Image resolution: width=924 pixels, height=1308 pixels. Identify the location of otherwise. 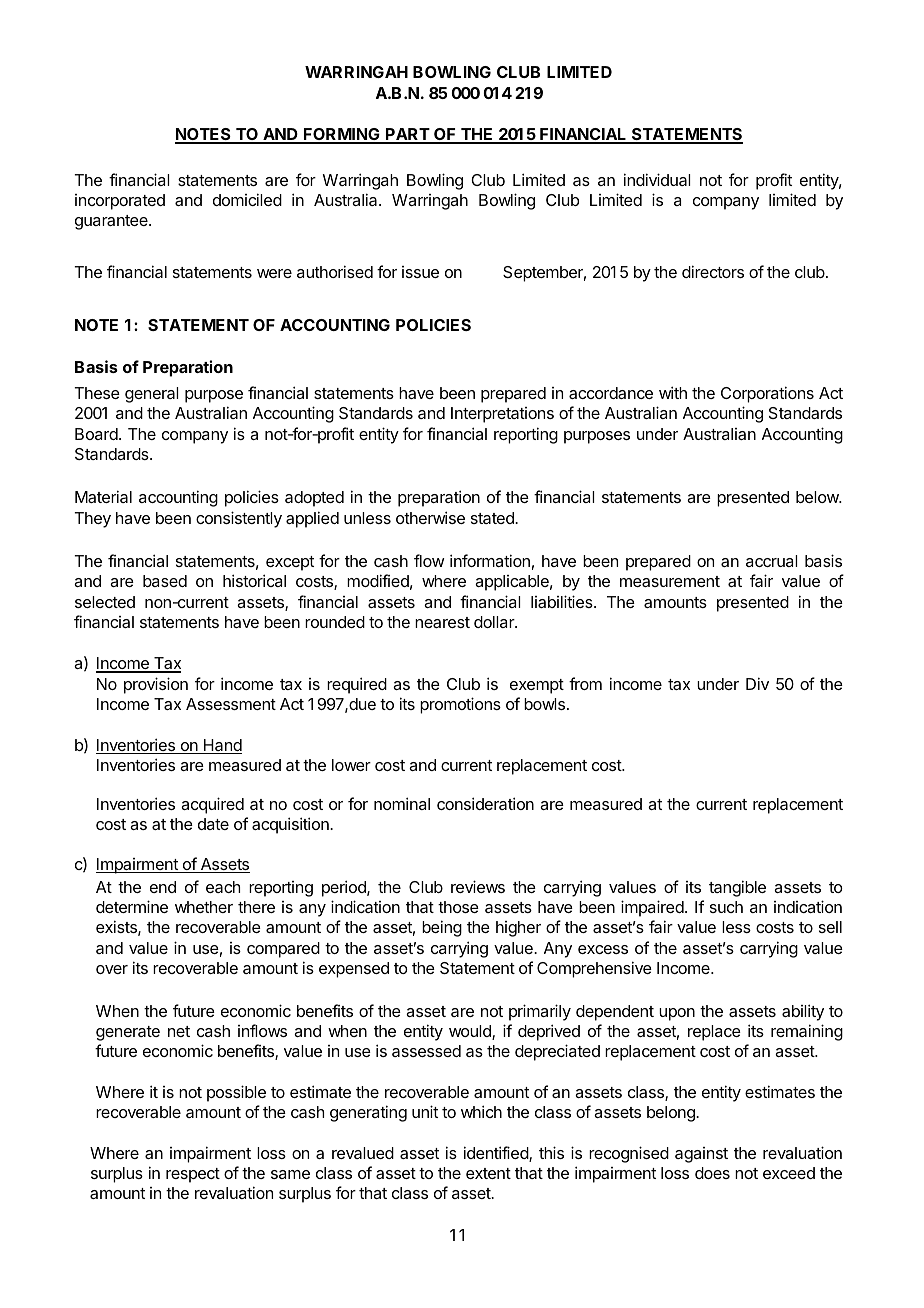
(430, 517).
